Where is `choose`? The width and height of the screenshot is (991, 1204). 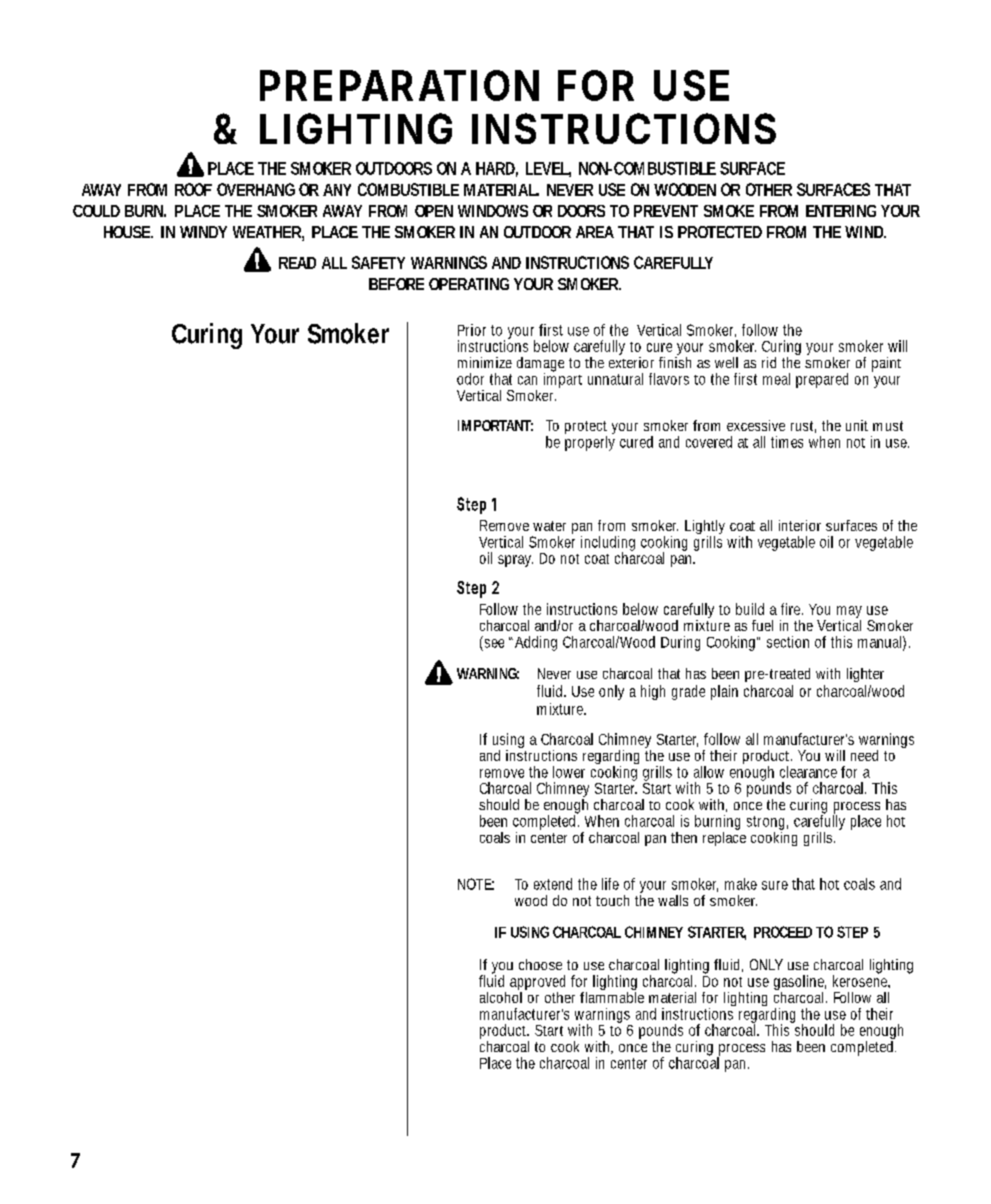
choose is located at coordinates (540, 964).
